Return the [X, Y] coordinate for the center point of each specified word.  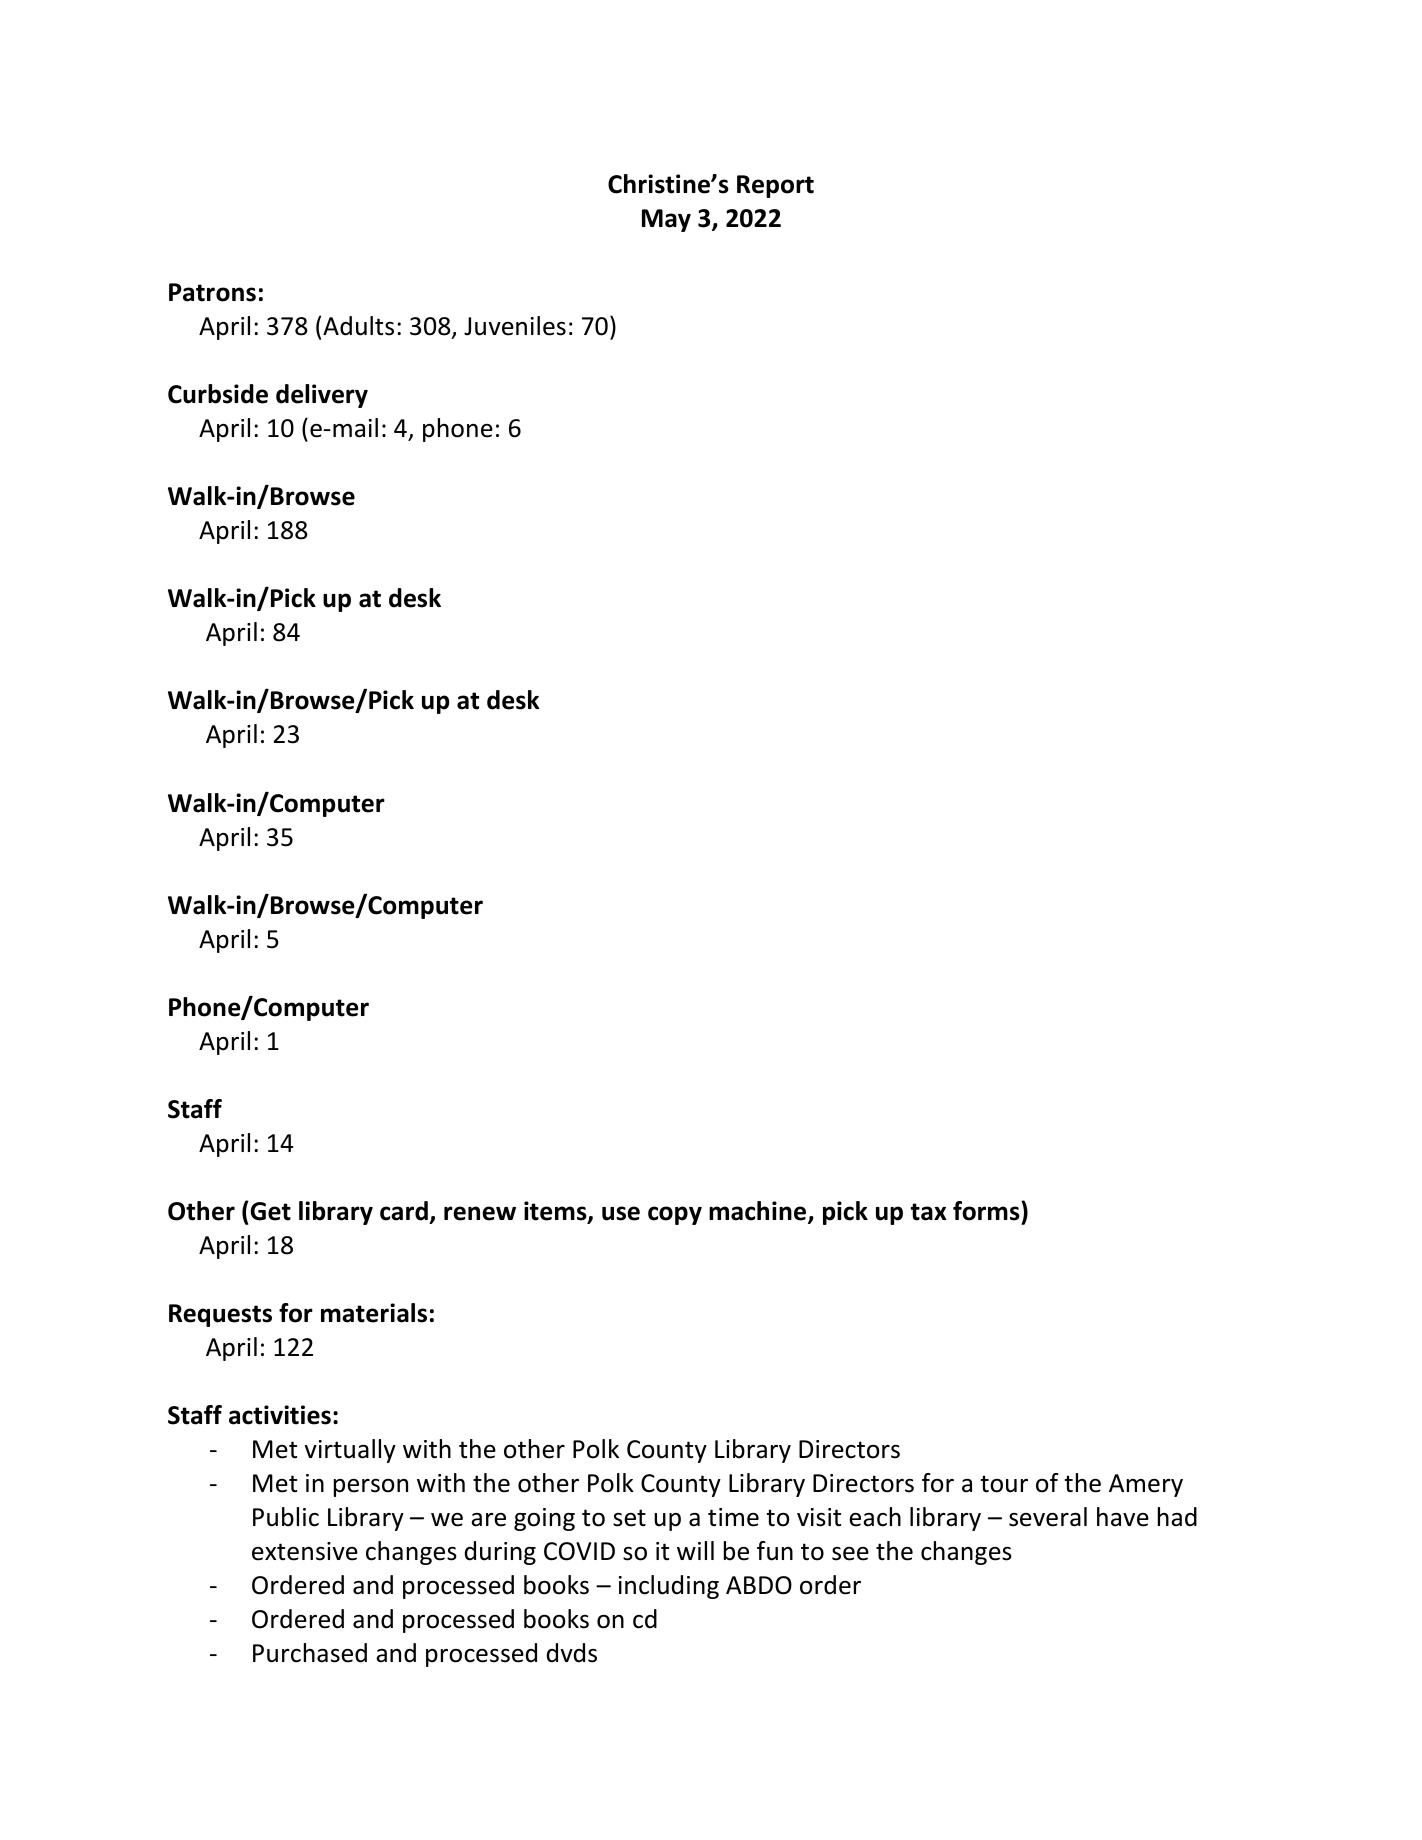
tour [1004, 1484]
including [669, 1587]
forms [987, 1211]
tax [929, 1212]
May [666, 220]
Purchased [310, 1653]
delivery [322, 396]
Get [269, 1211]
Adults [358, 326]
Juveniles [515, 326]
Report [775, 186]
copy [675, 1215]
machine [757, 1211]
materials [374, 1313]
